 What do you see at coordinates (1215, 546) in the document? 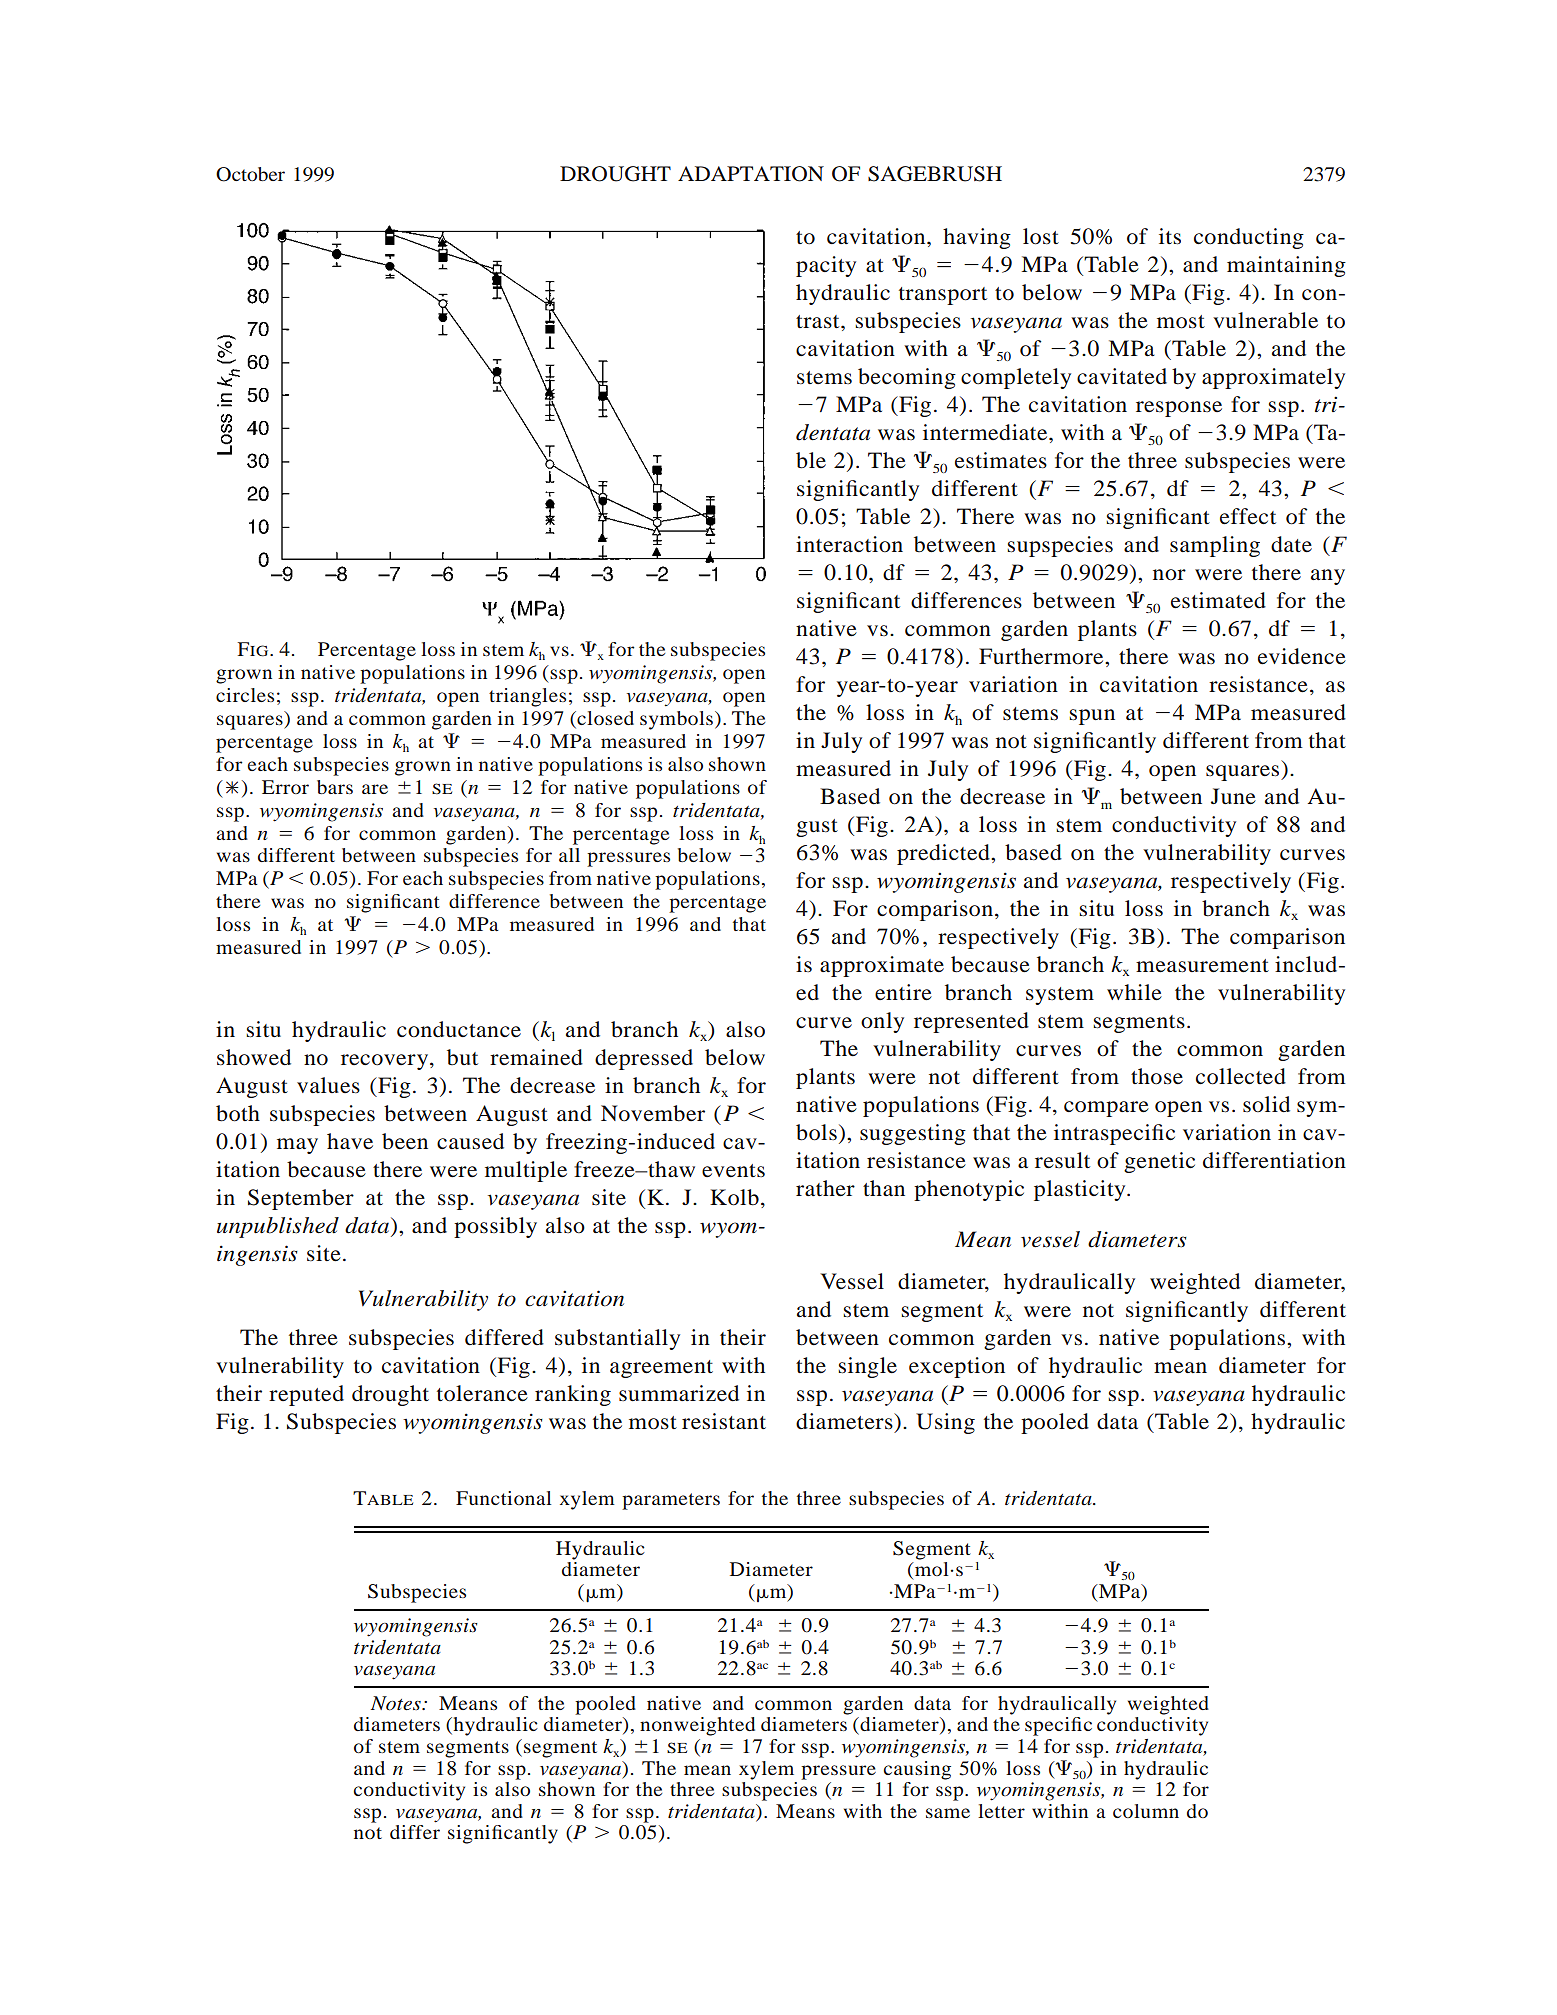
I see `sampling` at bounding box center [1215, 546].
